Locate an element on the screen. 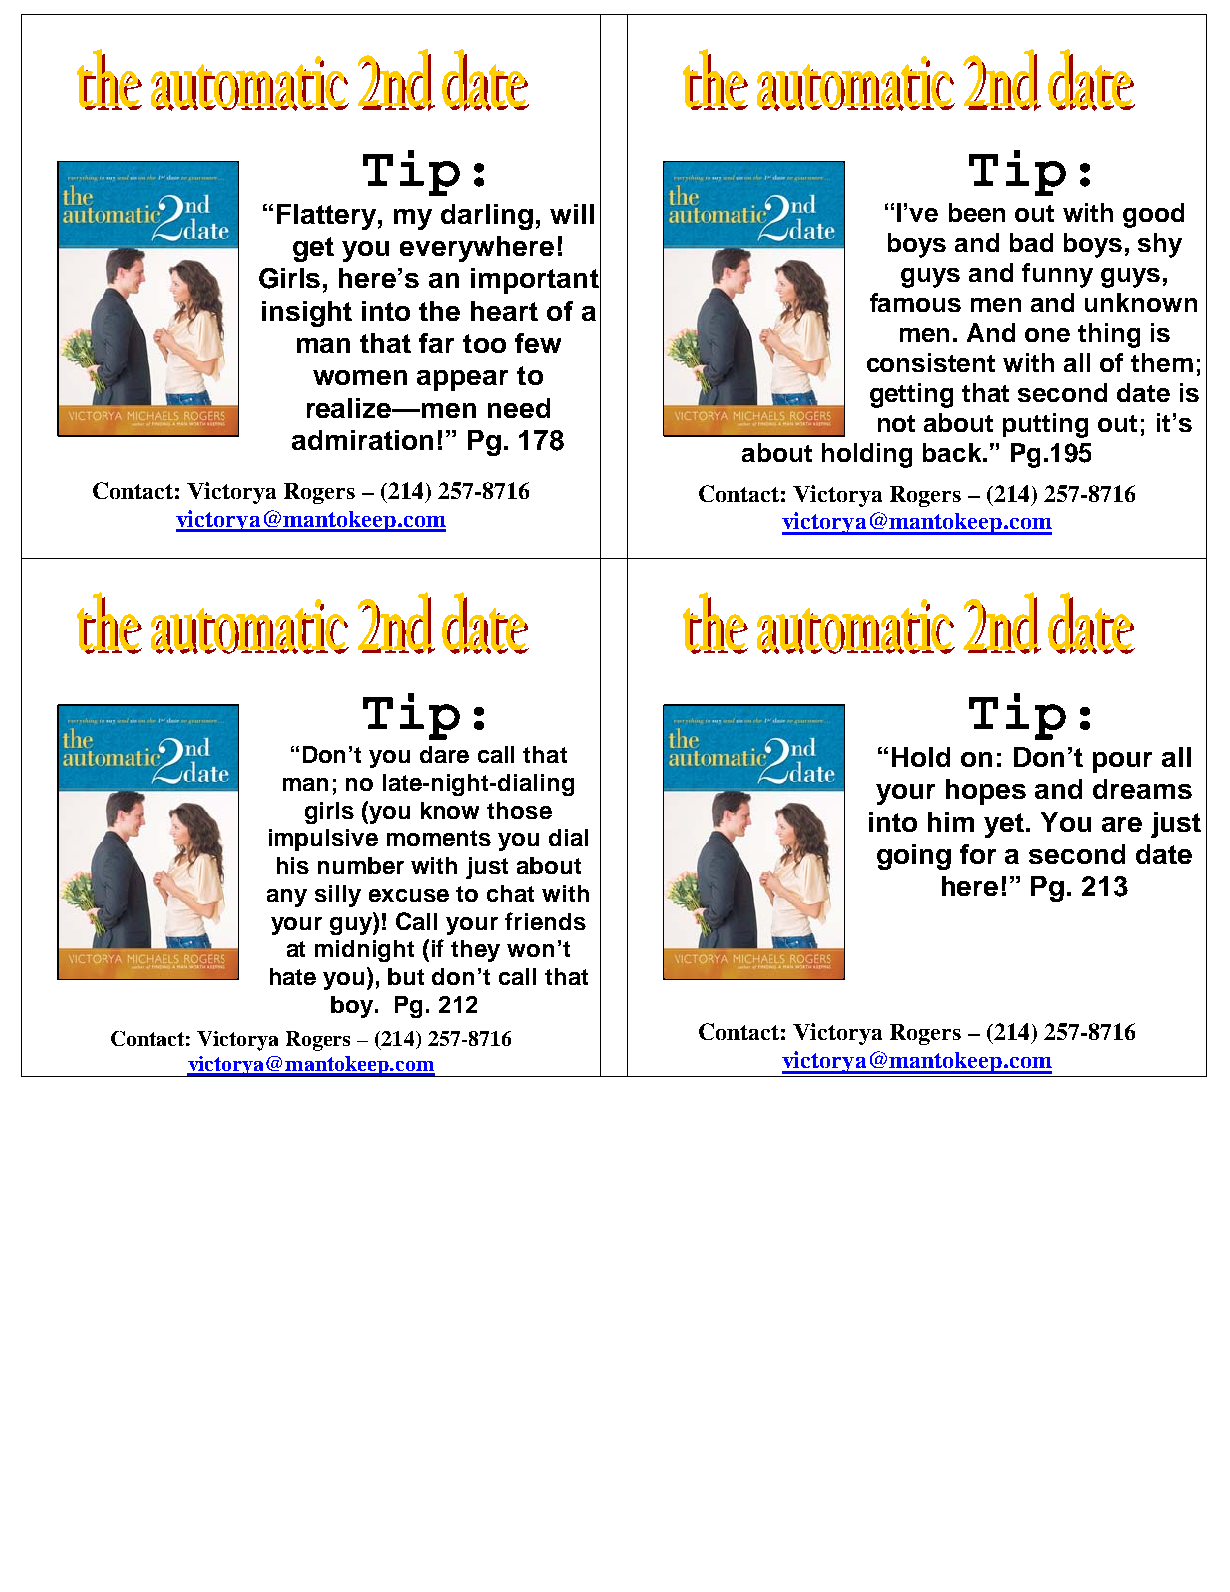 The width and height of the screenshot is (1230, 1592). darling is located at coordinates (487, 217).
